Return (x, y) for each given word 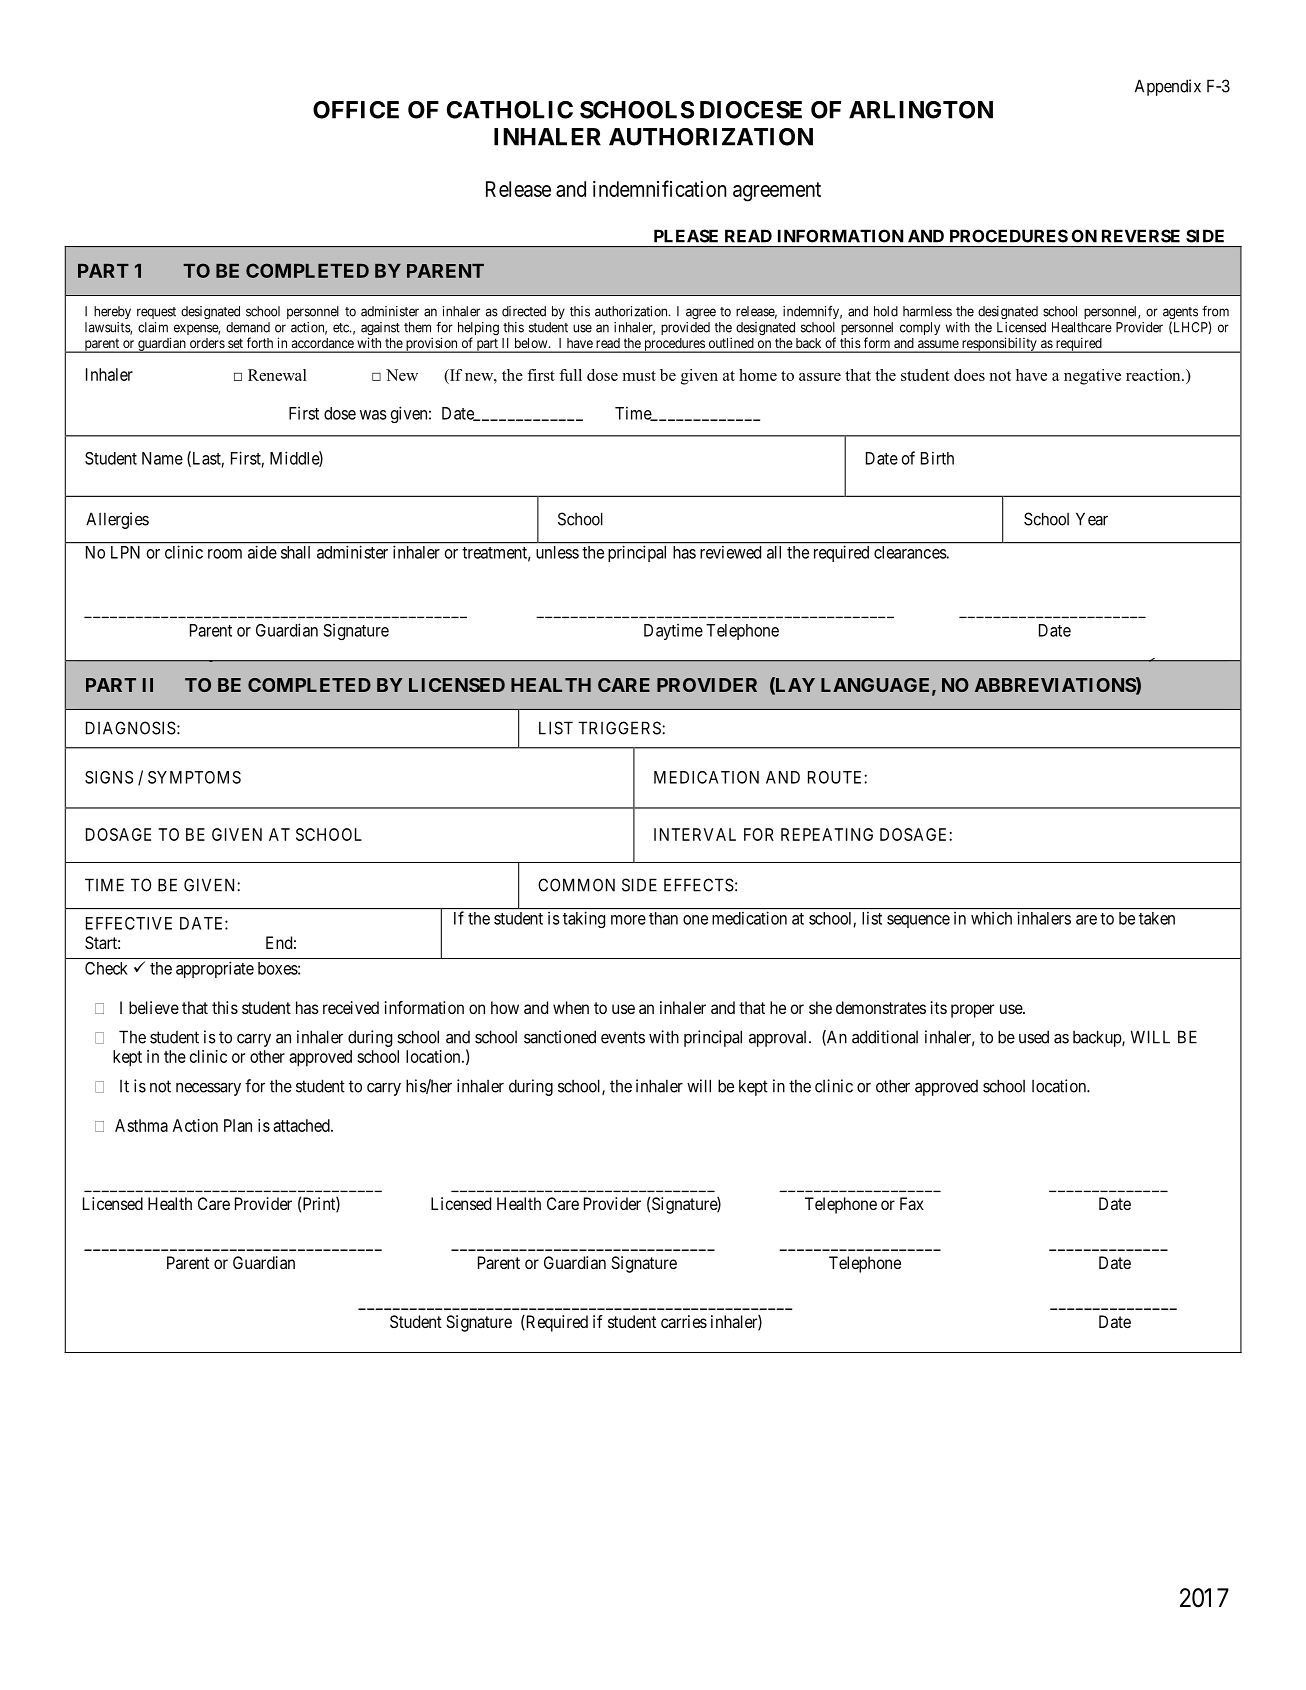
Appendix (1168, 87)
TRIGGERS (620, 728)
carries (684, 1321)
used (1034, 1037)
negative (1092, 377)
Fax (912, 1203)
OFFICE (356, 110)
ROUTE (836, 777)
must (639, 376)
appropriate (215, 969)
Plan (238, 1125)
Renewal (277, 375)
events (623, 1037)
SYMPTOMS (194, 777)
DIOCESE (751, 110)
